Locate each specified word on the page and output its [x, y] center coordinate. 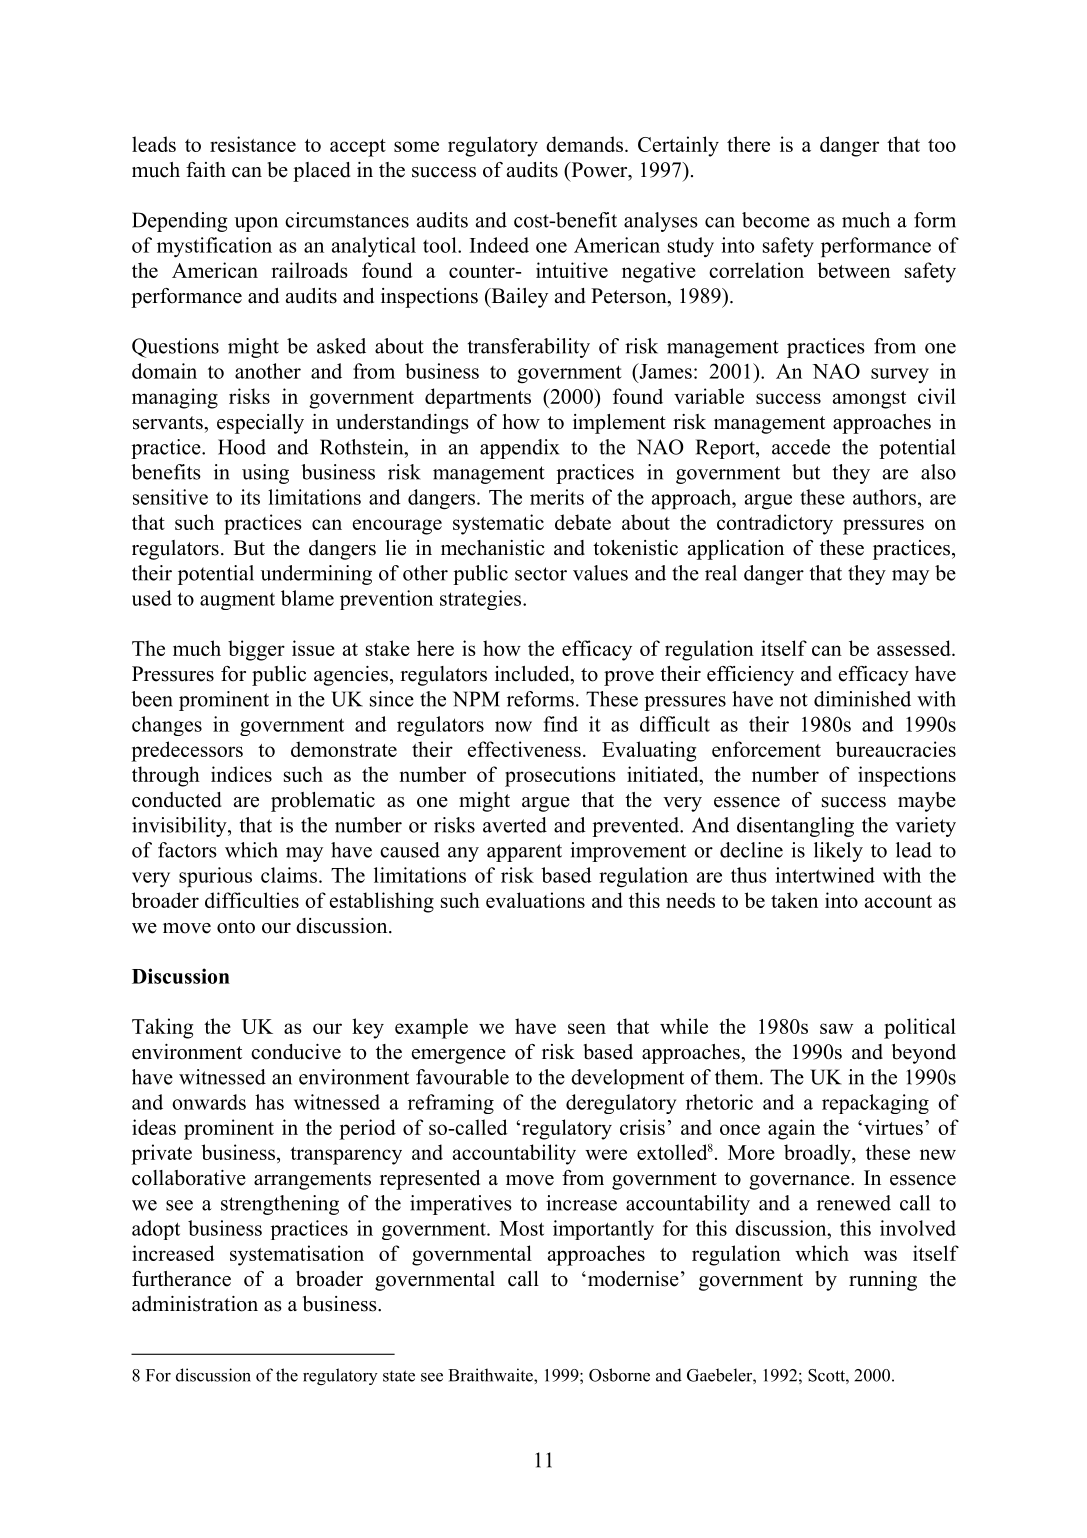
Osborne [619, 1375]
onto [236, 927]
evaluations [535, 900]
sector [541, 574]
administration [195, 1304]
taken [794, 900]
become [776, 220]
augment [237, 601]
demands [584, 144]
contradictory [775, 524]
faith [206, 169]
